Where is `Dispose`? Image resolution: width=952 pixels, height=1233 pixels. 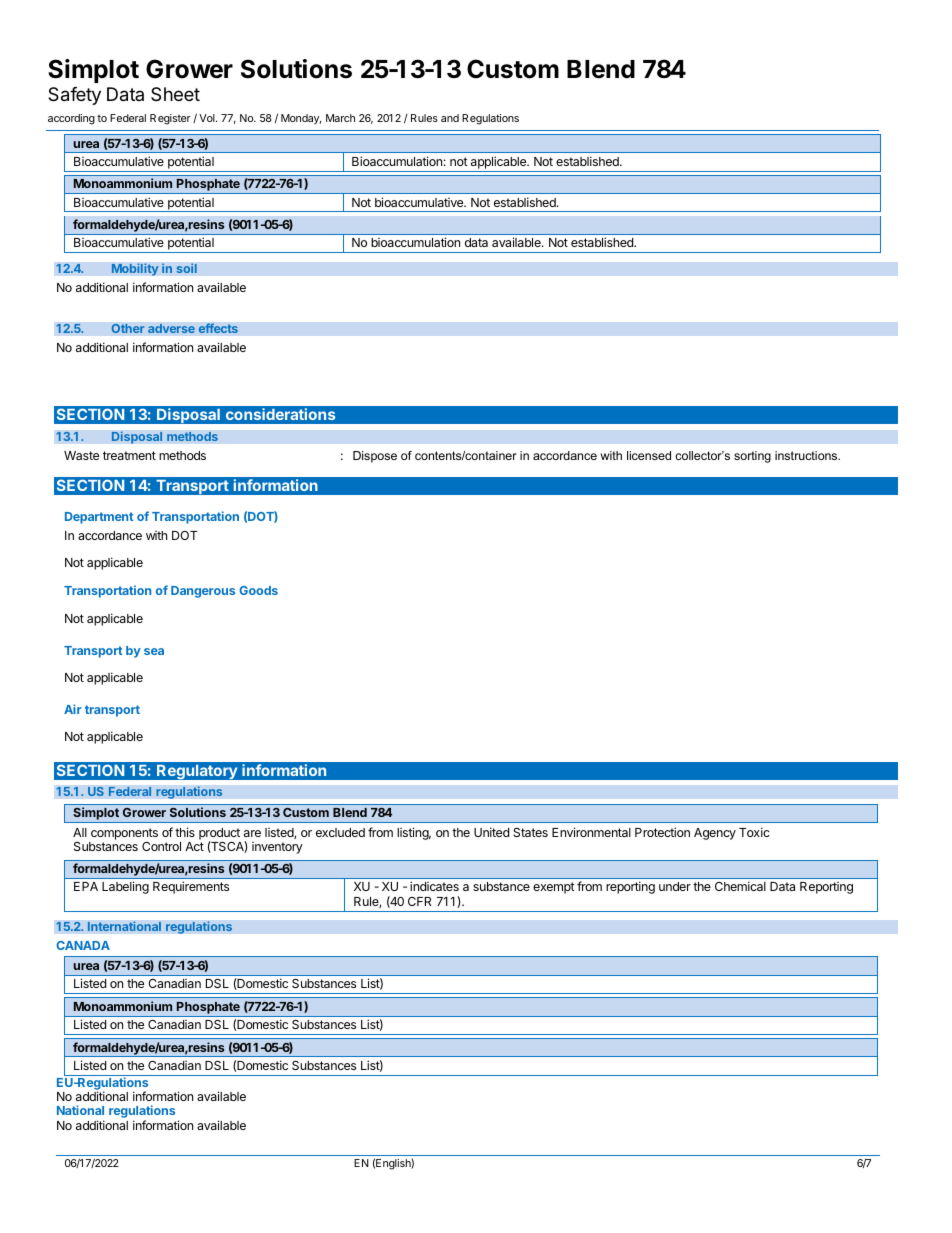
Dispose is located at coordinates (375, 457).
